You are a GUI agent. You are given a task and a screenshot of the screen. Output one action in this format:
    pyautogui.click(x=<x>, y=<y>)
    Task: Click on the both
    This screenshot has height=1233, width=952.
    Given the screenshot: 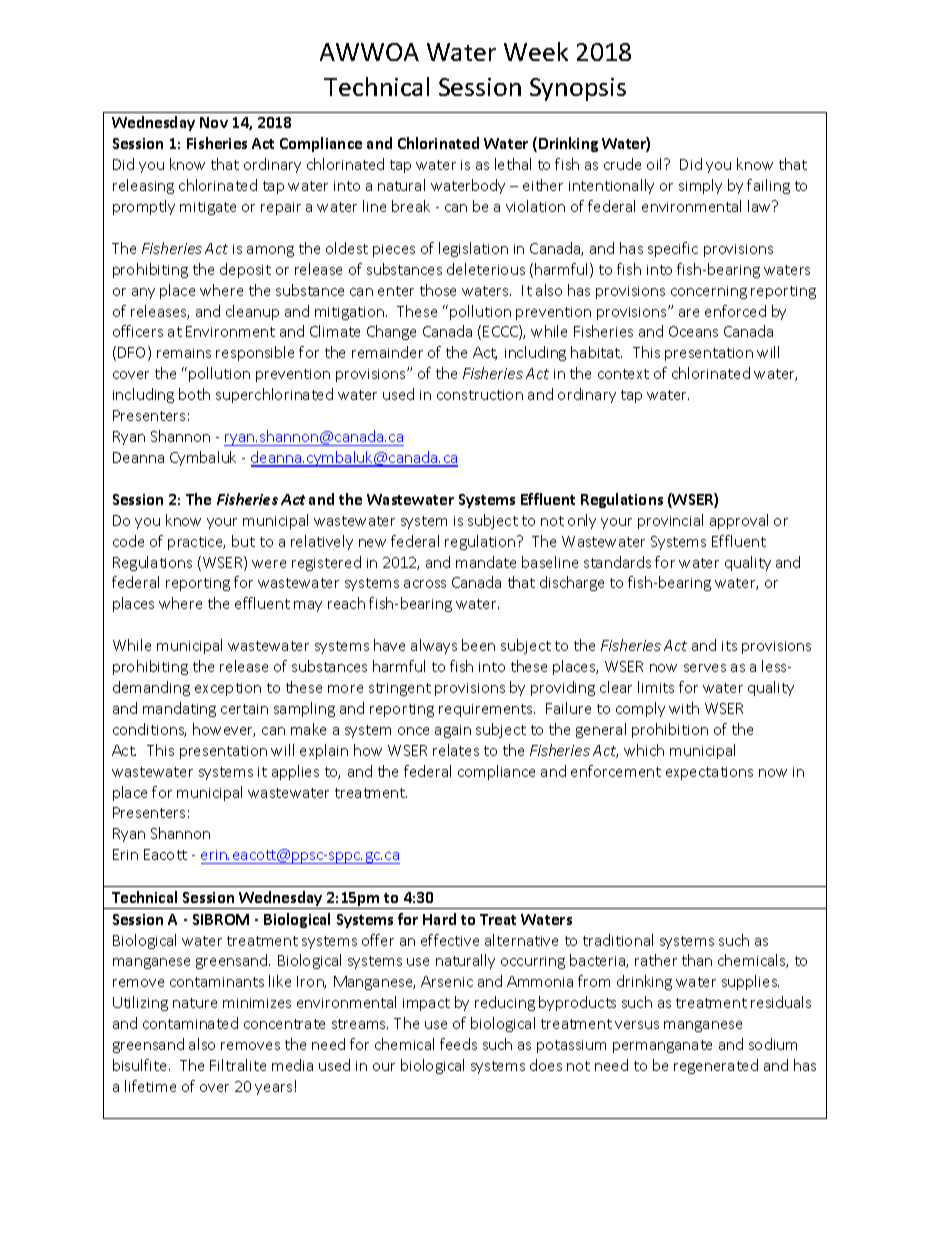 What is the action you would take?
    pyautogui.click(x=194, y=394)
